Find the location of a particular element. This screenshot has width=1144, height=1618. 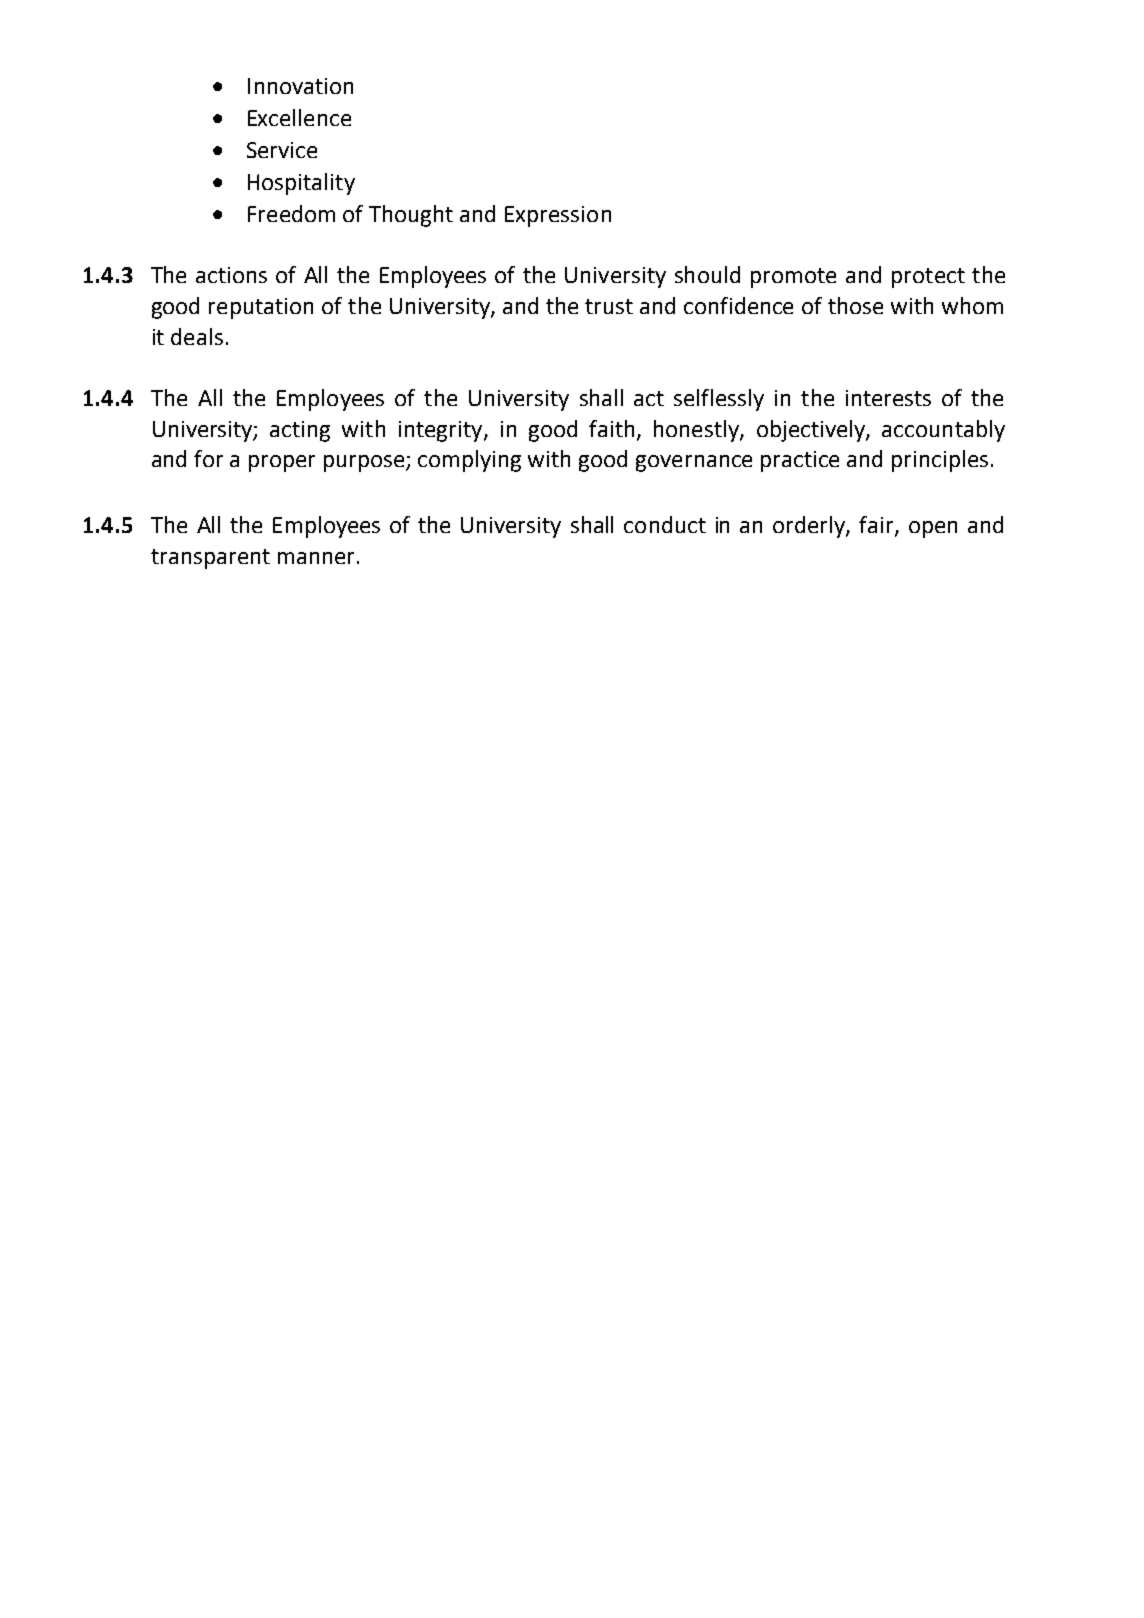

conduct is located at coordinates (665, 524).
